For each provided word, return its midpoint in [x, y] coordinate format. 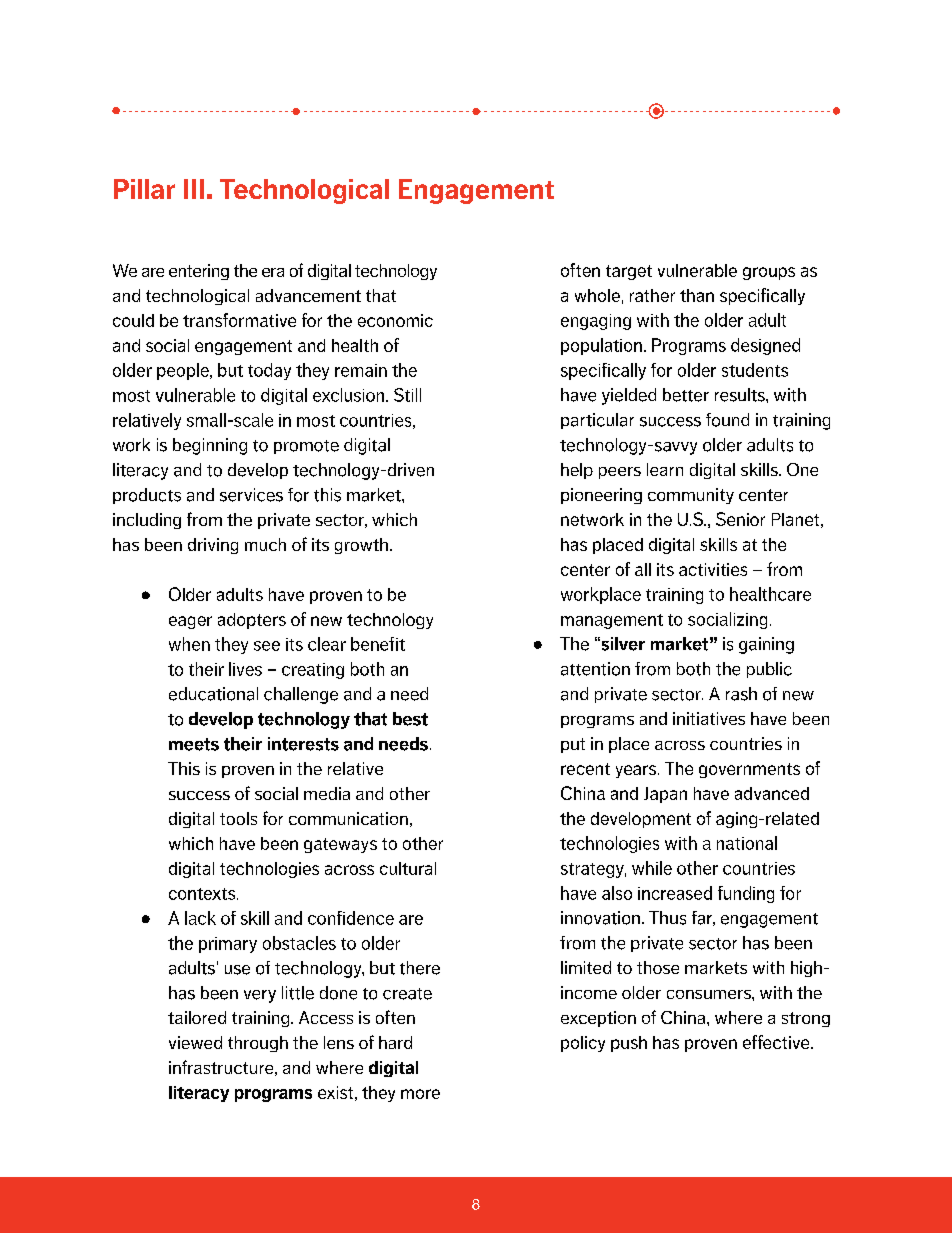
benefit [378, 644]
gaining [766, 645]
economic [395, 320]
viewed [195, 1042]
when [189, 644]
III [194, 189]
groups [769, 273]
